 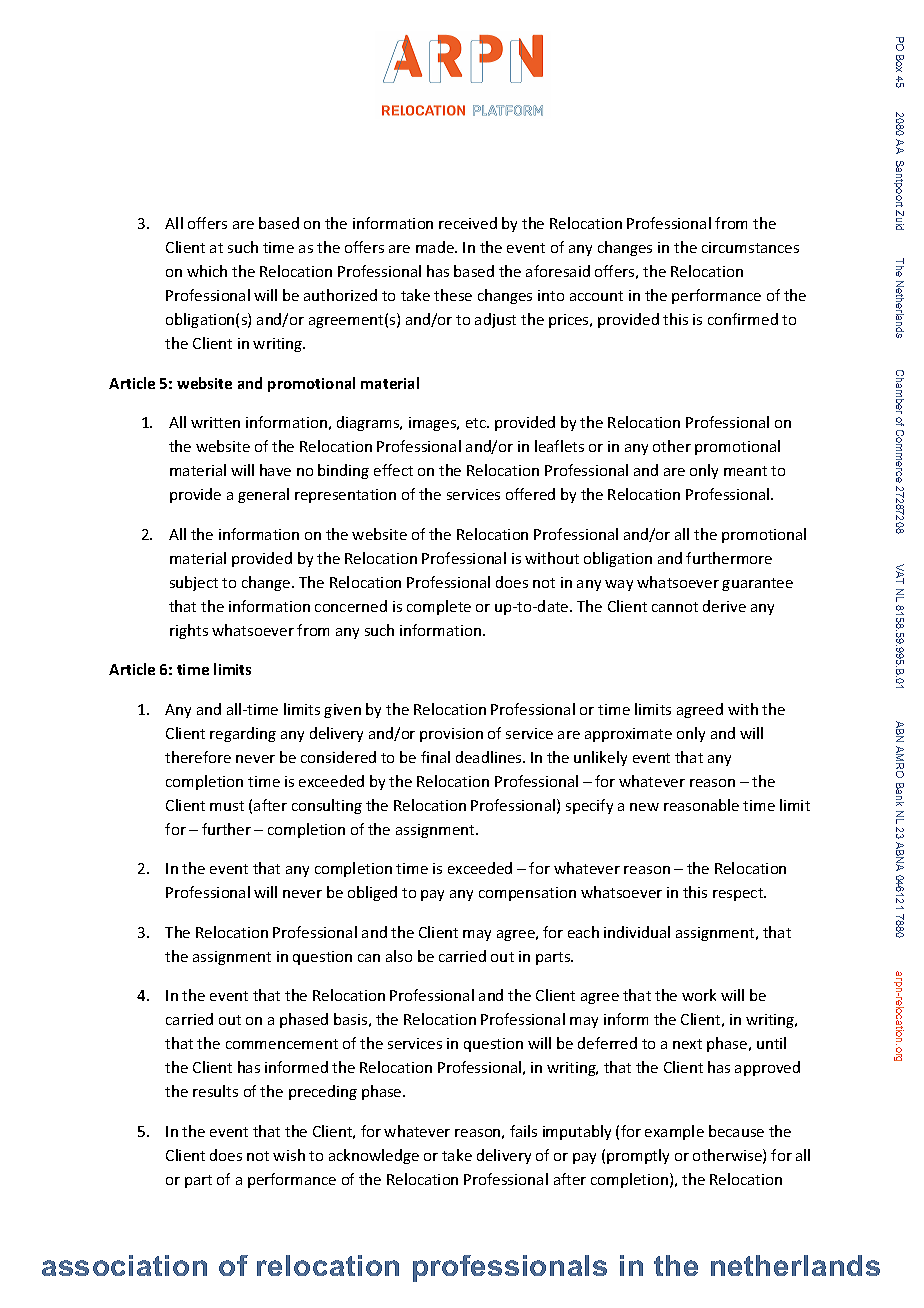 I want to click on effect, so click(x=393, y=470).
